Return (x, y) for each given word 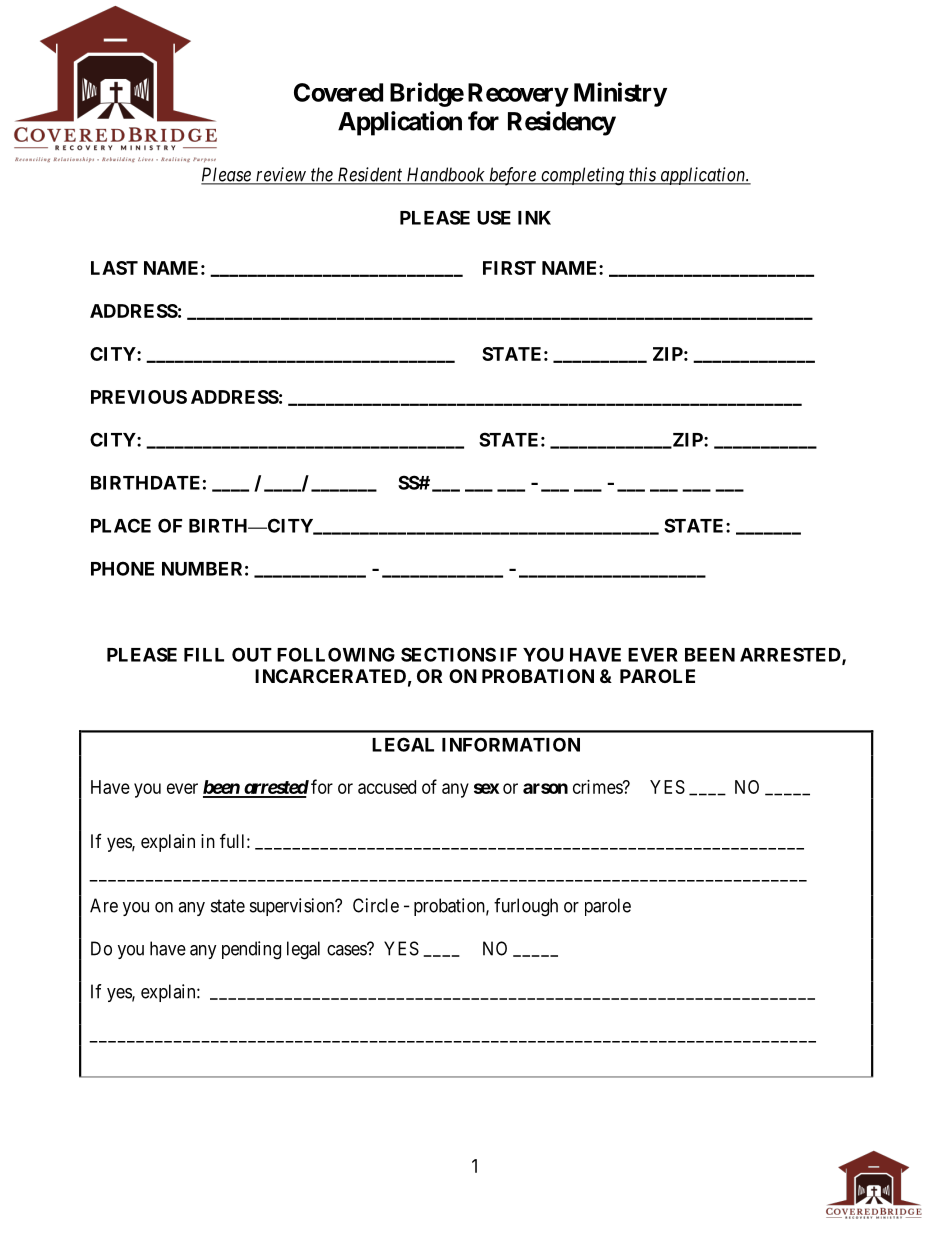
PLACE (121, 525)
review (281, 175)
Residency (562, 123)
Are (104, 905)
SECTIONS (448, 654)
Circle (376, 905)
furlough (526, 907)
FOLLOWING (336, 654)
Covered (338, 92)
